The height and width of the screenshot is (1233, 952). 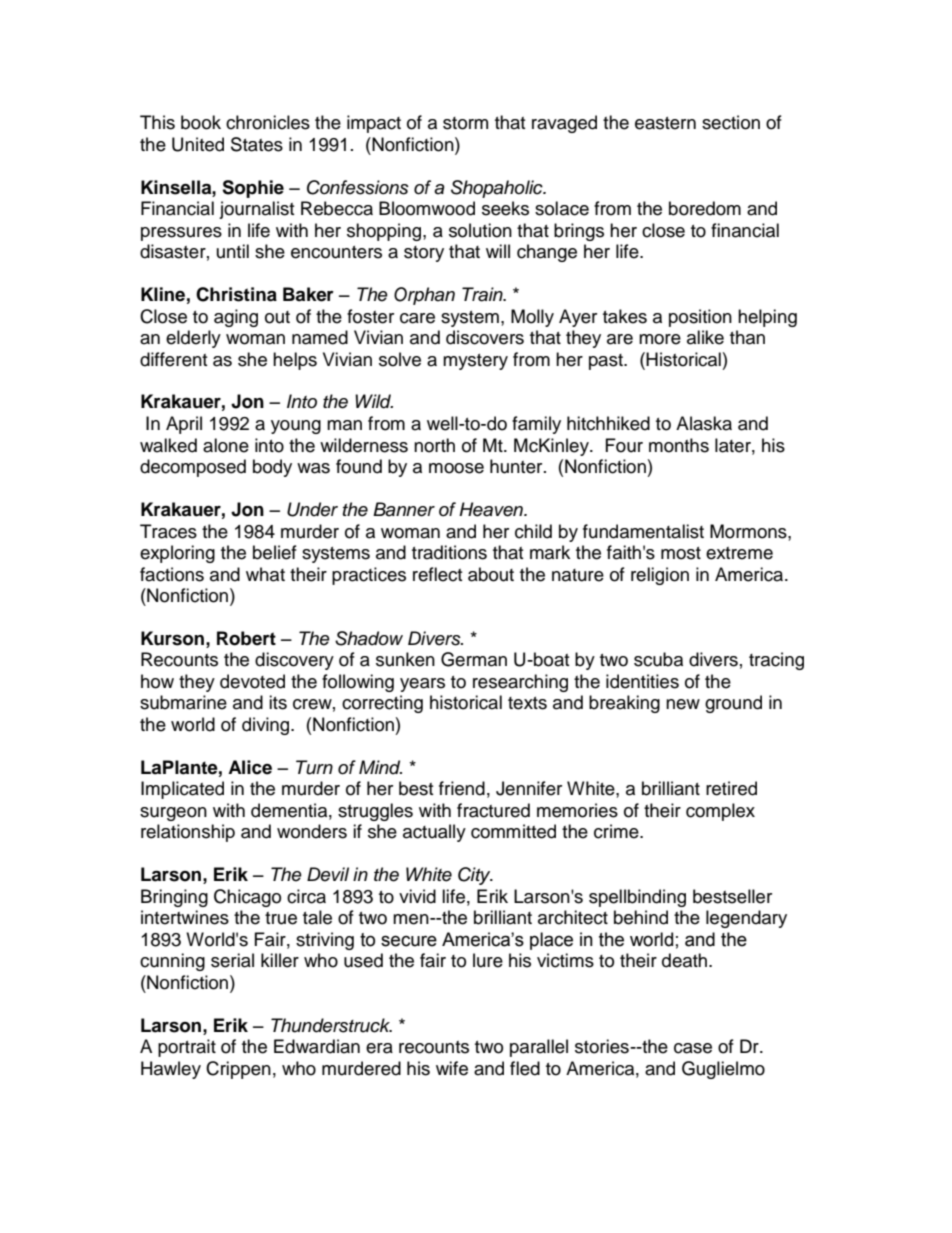 I want to click on alike, so click(x=705, y=337).
